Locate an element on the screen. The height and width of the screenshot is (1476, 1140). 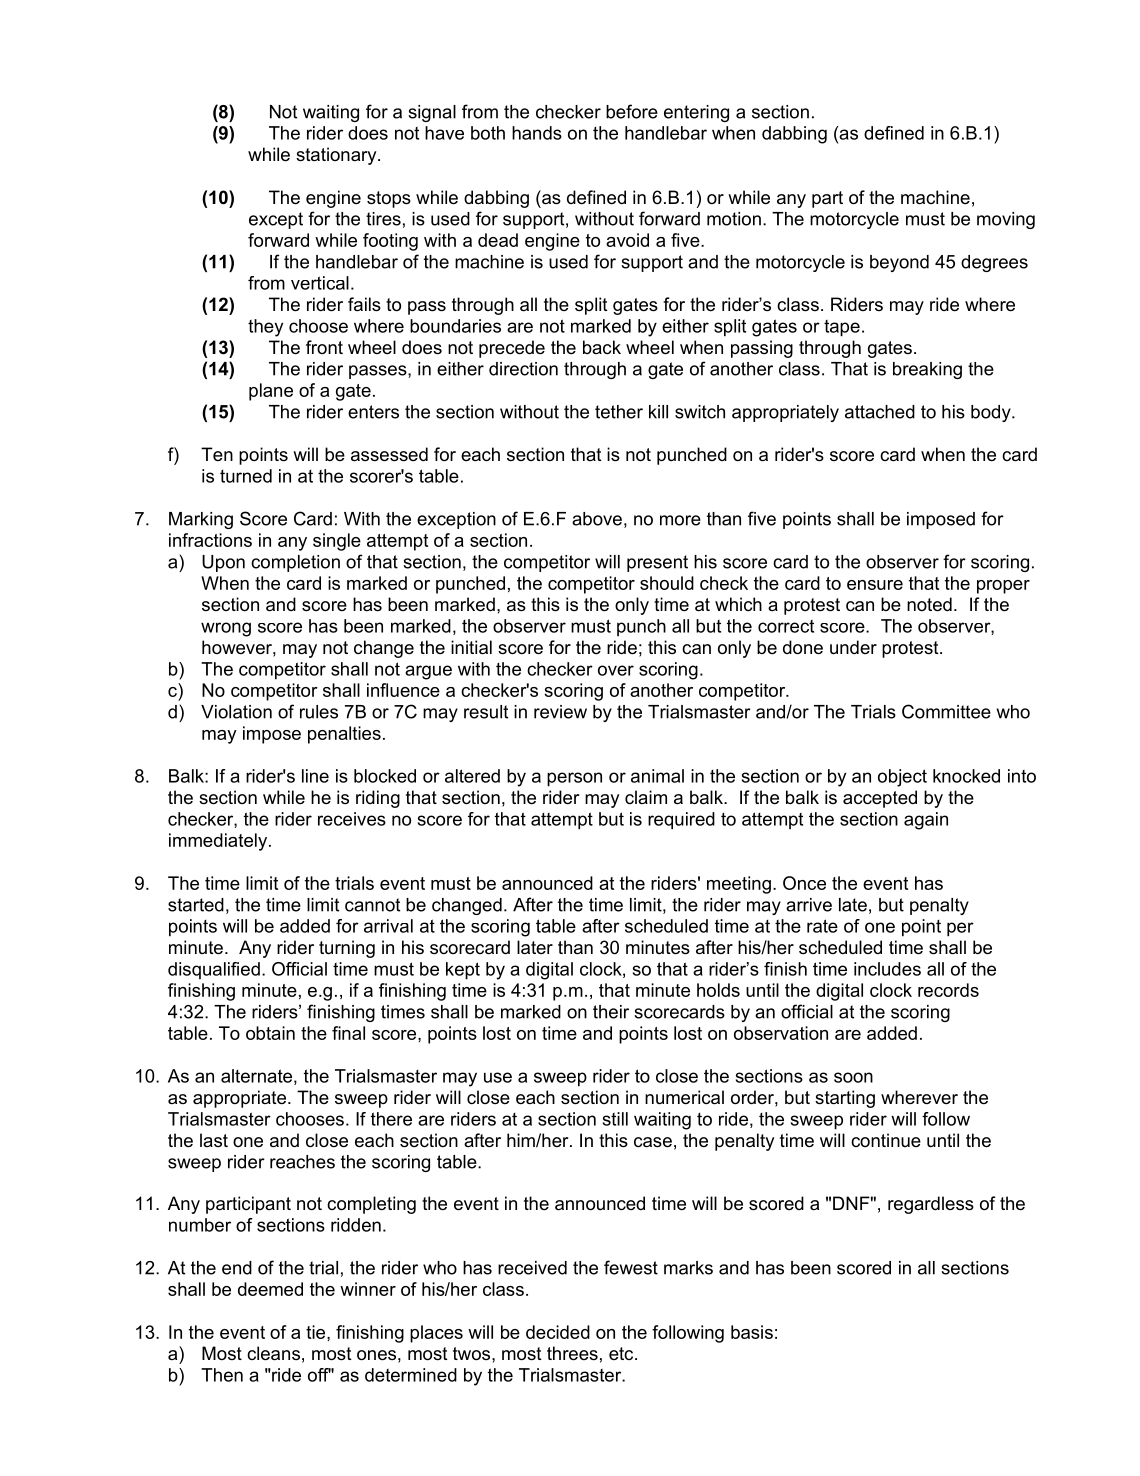
etc is located at coordinates (622, 1353).
